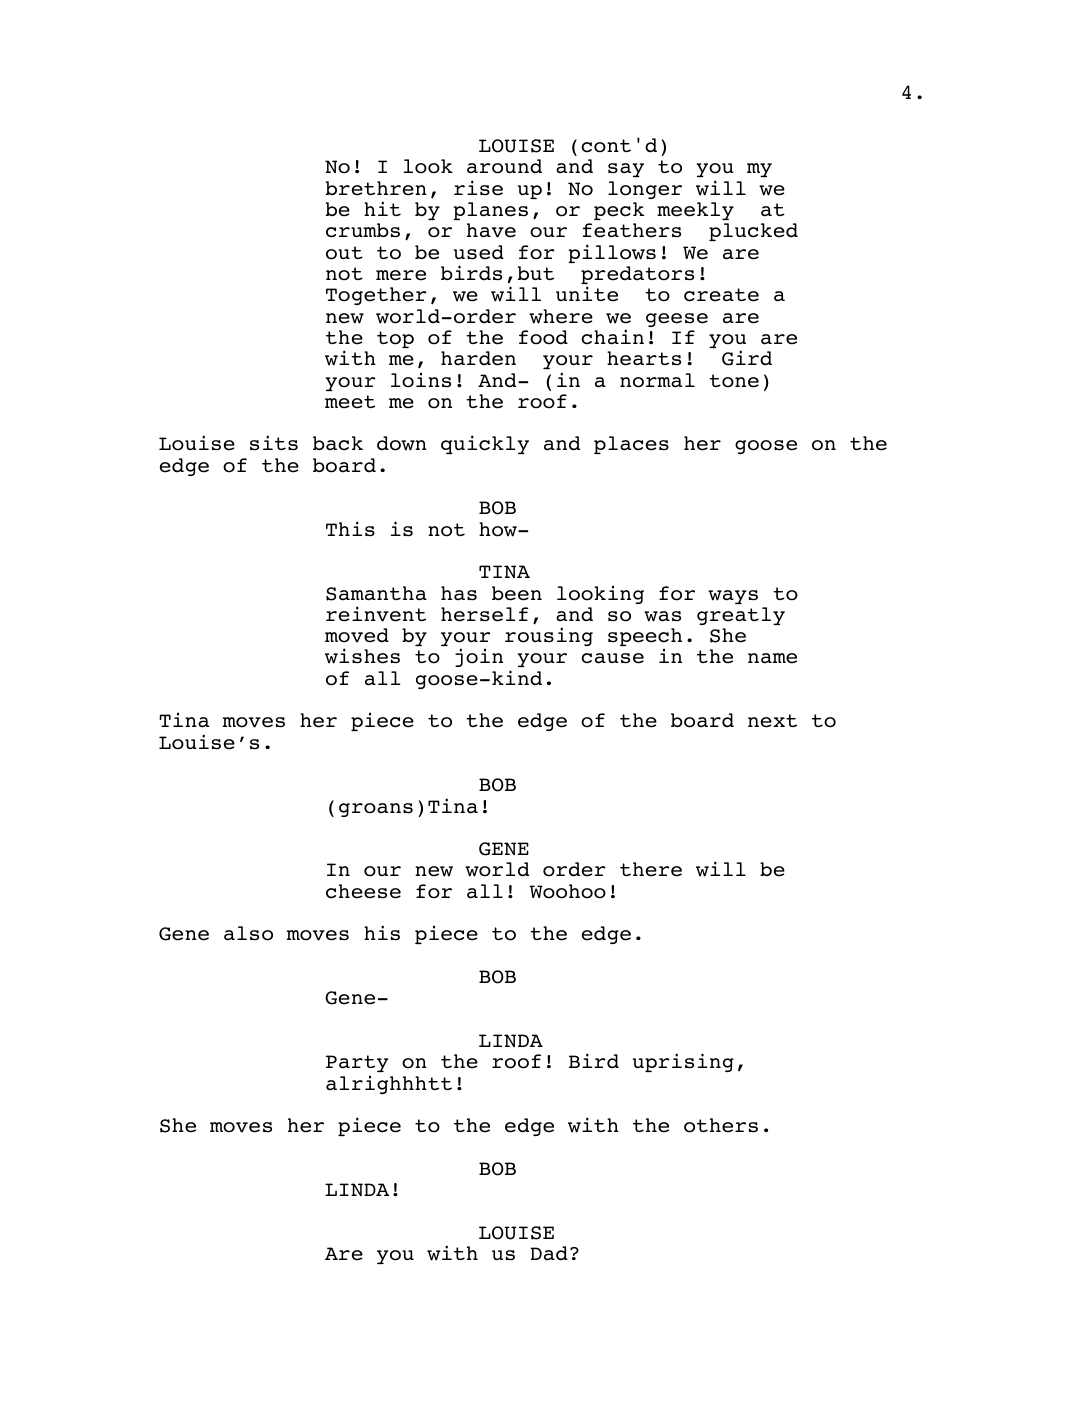 Image resolution: width=1087 pixels, height=1406 pixels. What do you see at coordinates (248, 933) in the document?
I see `also` at bounding box center [248, 933].
